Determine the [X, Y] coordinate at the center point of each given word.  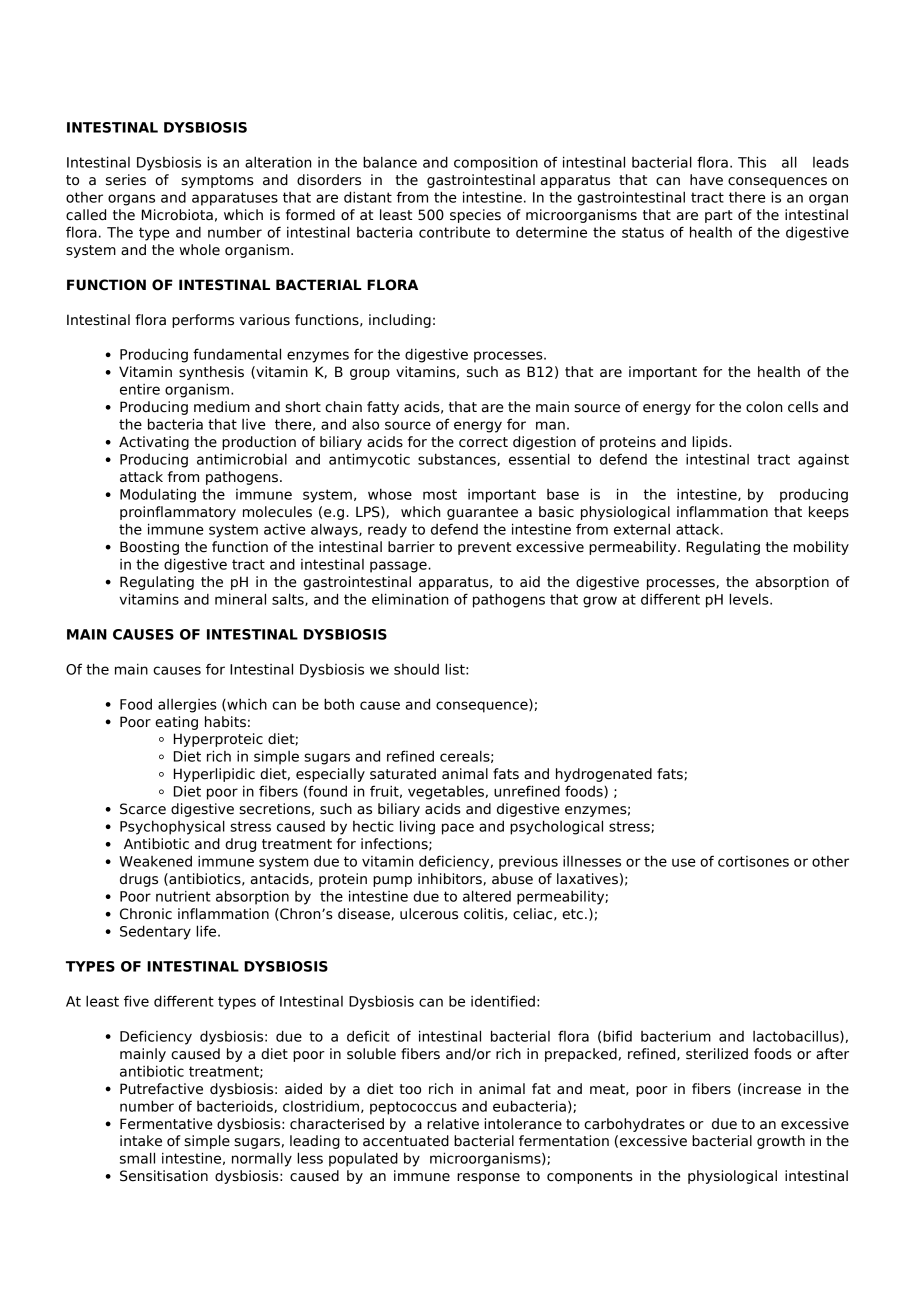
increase [772, 1089]
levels [750, 599]
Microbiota [177, 215]
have [706, 180]
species [475, 216]
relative [453, 1124]
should [416, 669]
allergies [187, 706]
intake [141, 1141]
